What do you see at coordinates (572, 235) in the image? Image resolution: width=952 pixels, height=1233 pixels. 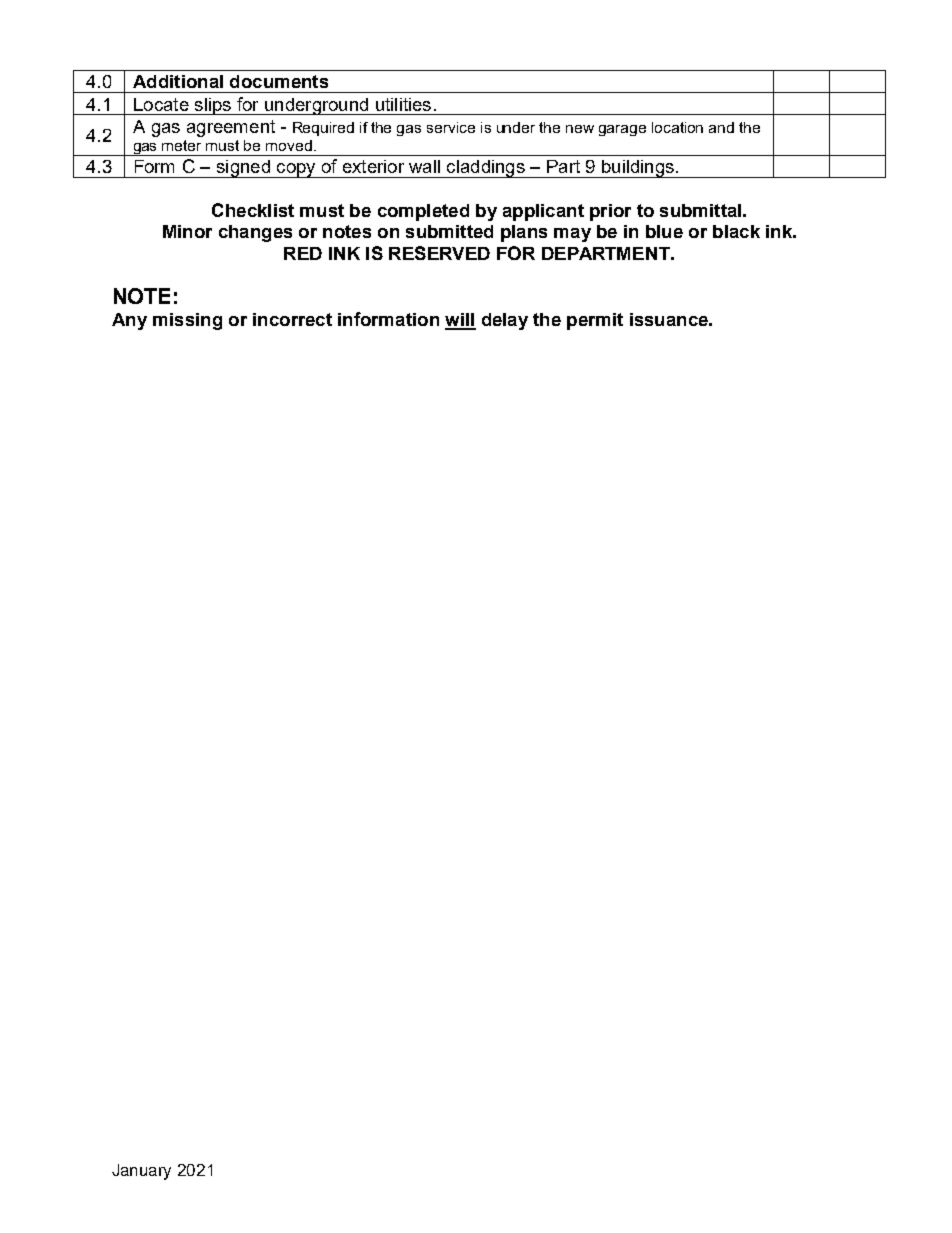 I see `may` at bounding box center [572, 235].
